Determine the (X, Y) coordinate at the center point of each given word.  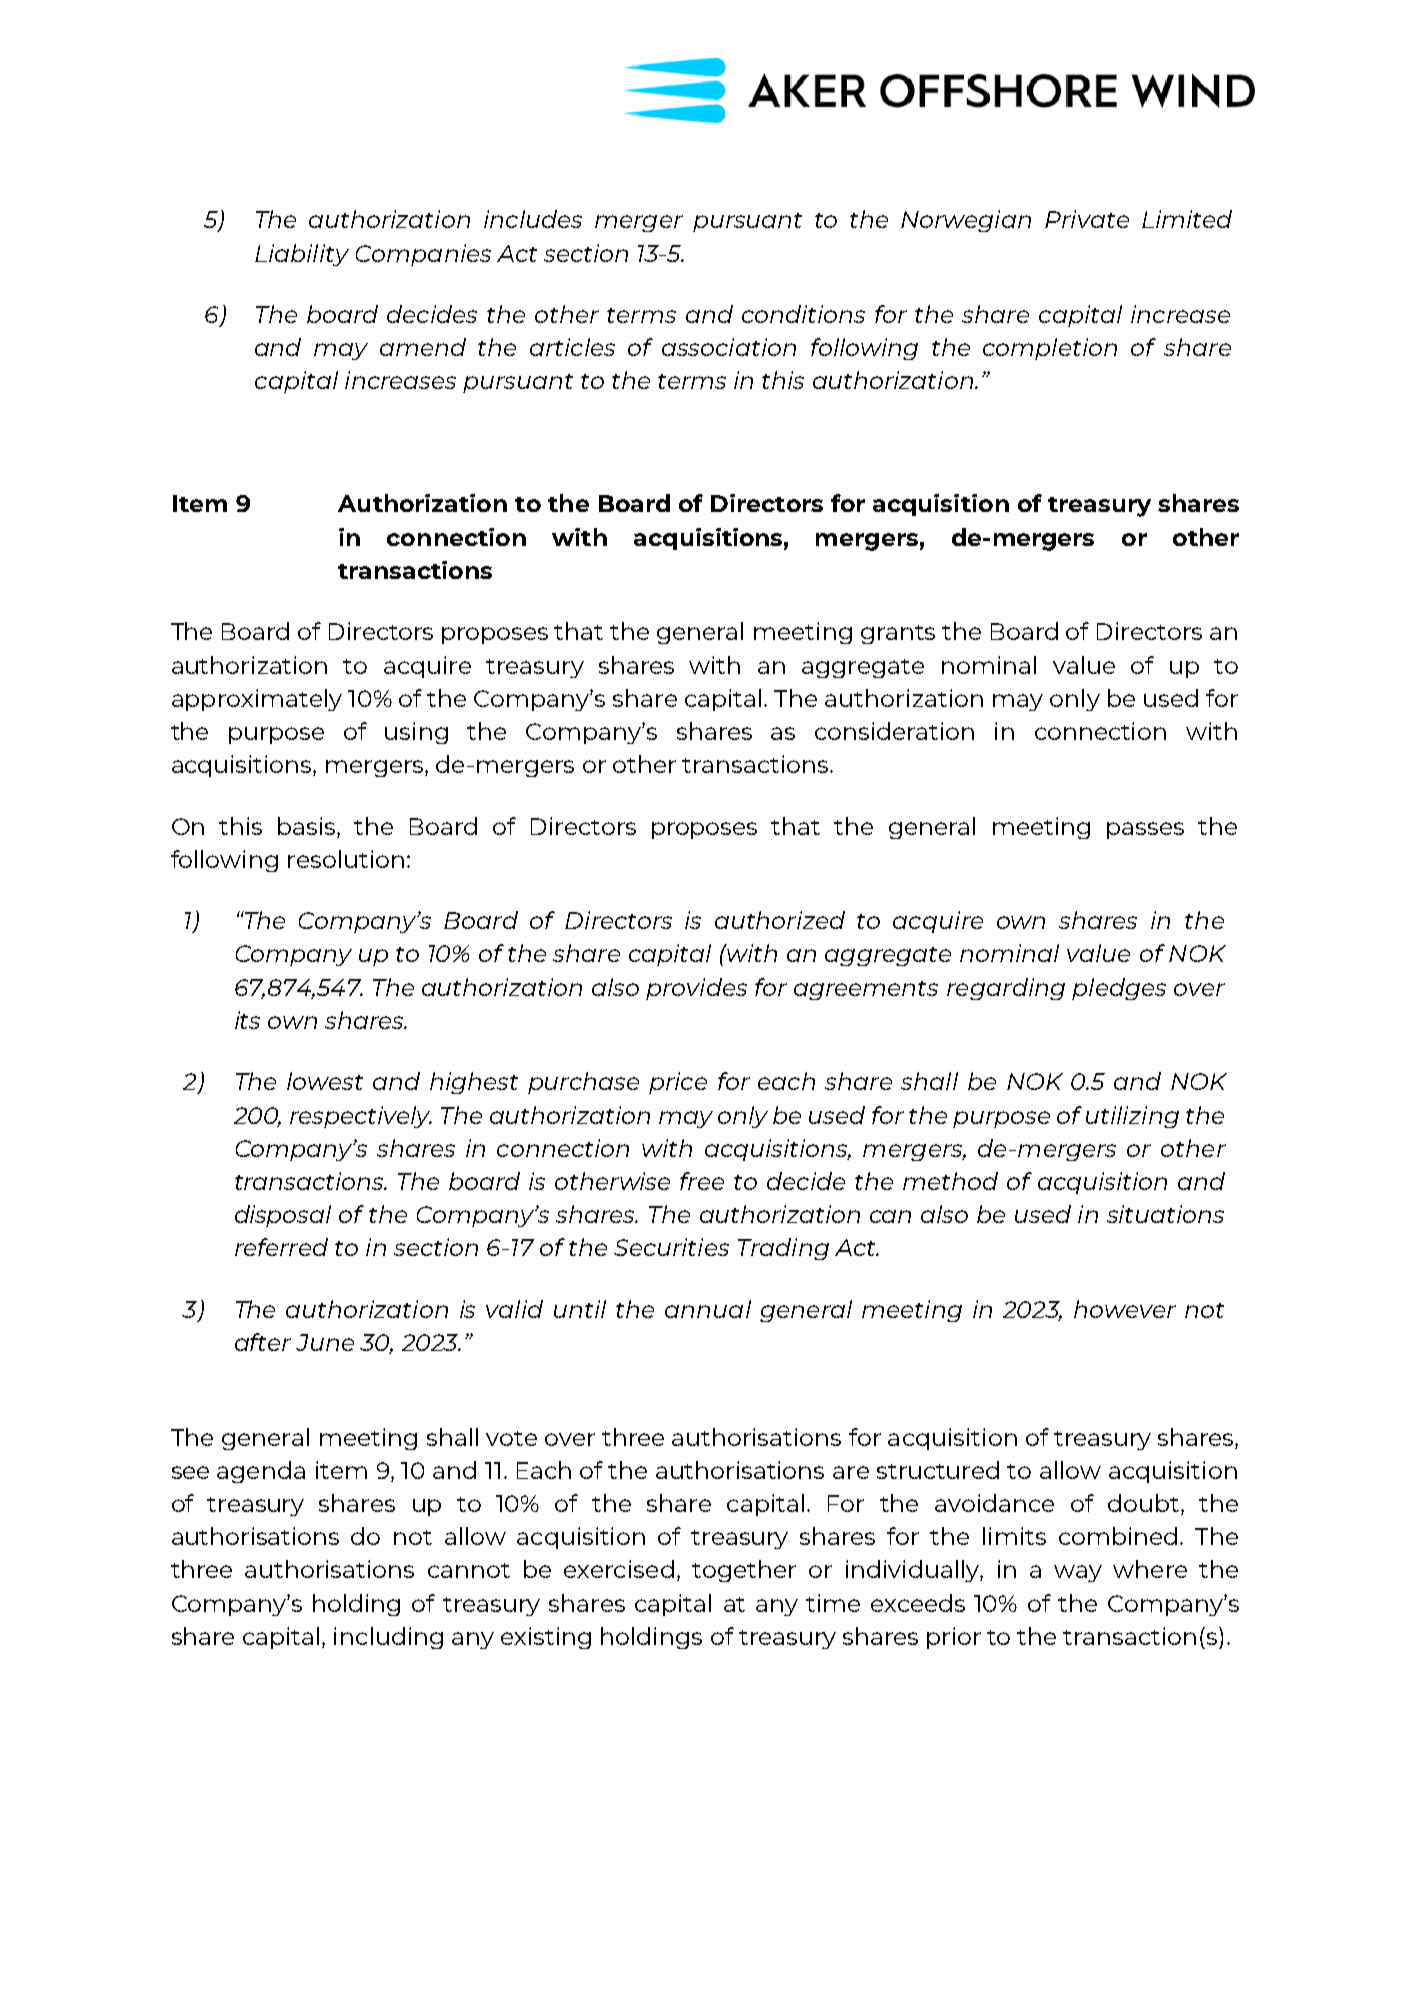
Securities (671, 1247)
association (729, 347)
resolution (346, 859)
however (1125, 1309)
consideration (894, 731)
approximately (257, 700)
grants (898, 634)
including (388, 1638)
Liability (302, 255)
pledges (1119, 989)
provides (696, 989)
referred (281, 1247)
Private (1087, 219)
